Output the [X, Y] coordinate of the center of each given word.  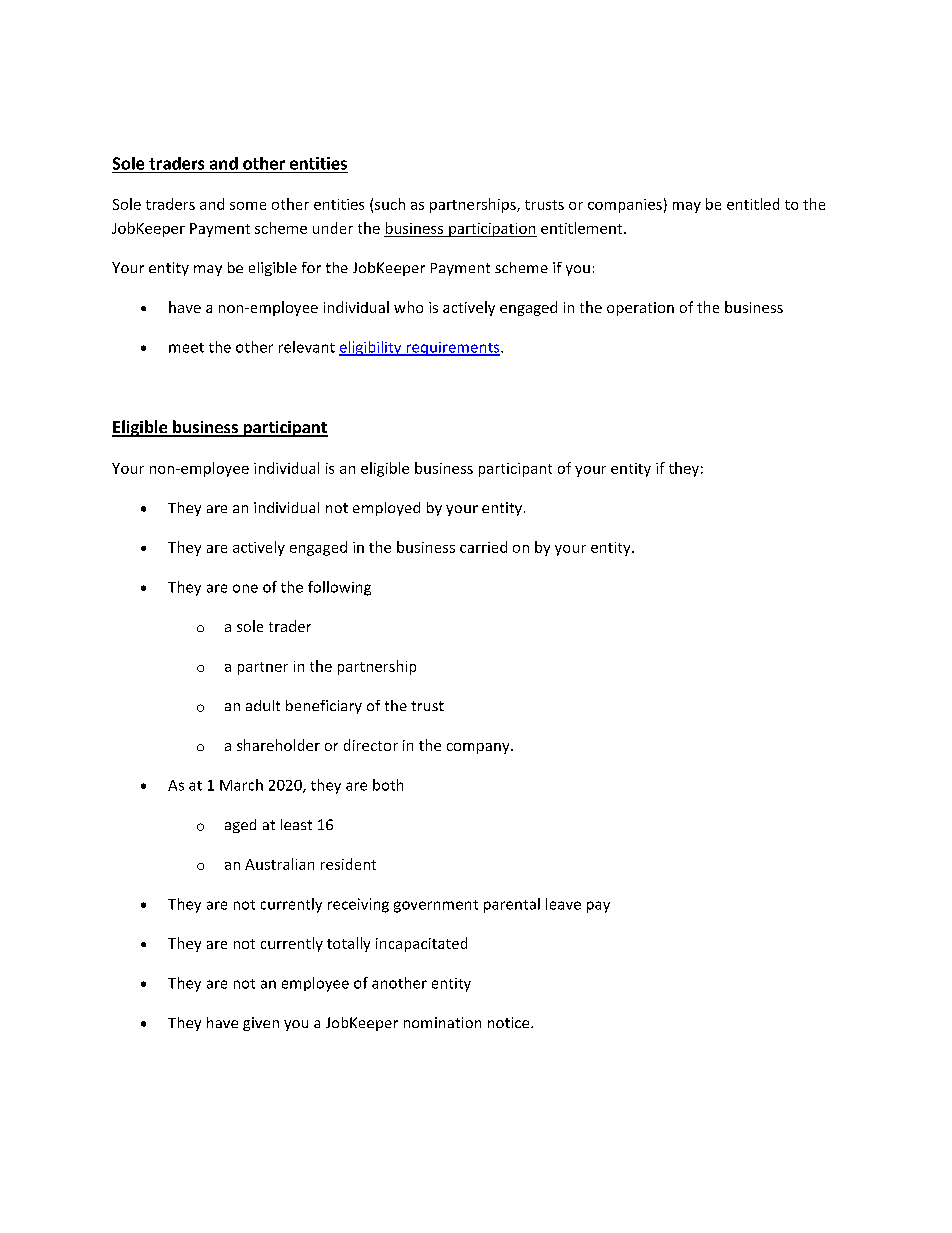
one [245, 588]
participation [492, 230]
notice [510, 1022]
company [479, 748]
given [261, 1024]
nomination [442, 1022]
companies [625, 206]
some [248, 206]
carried [483, 547]
